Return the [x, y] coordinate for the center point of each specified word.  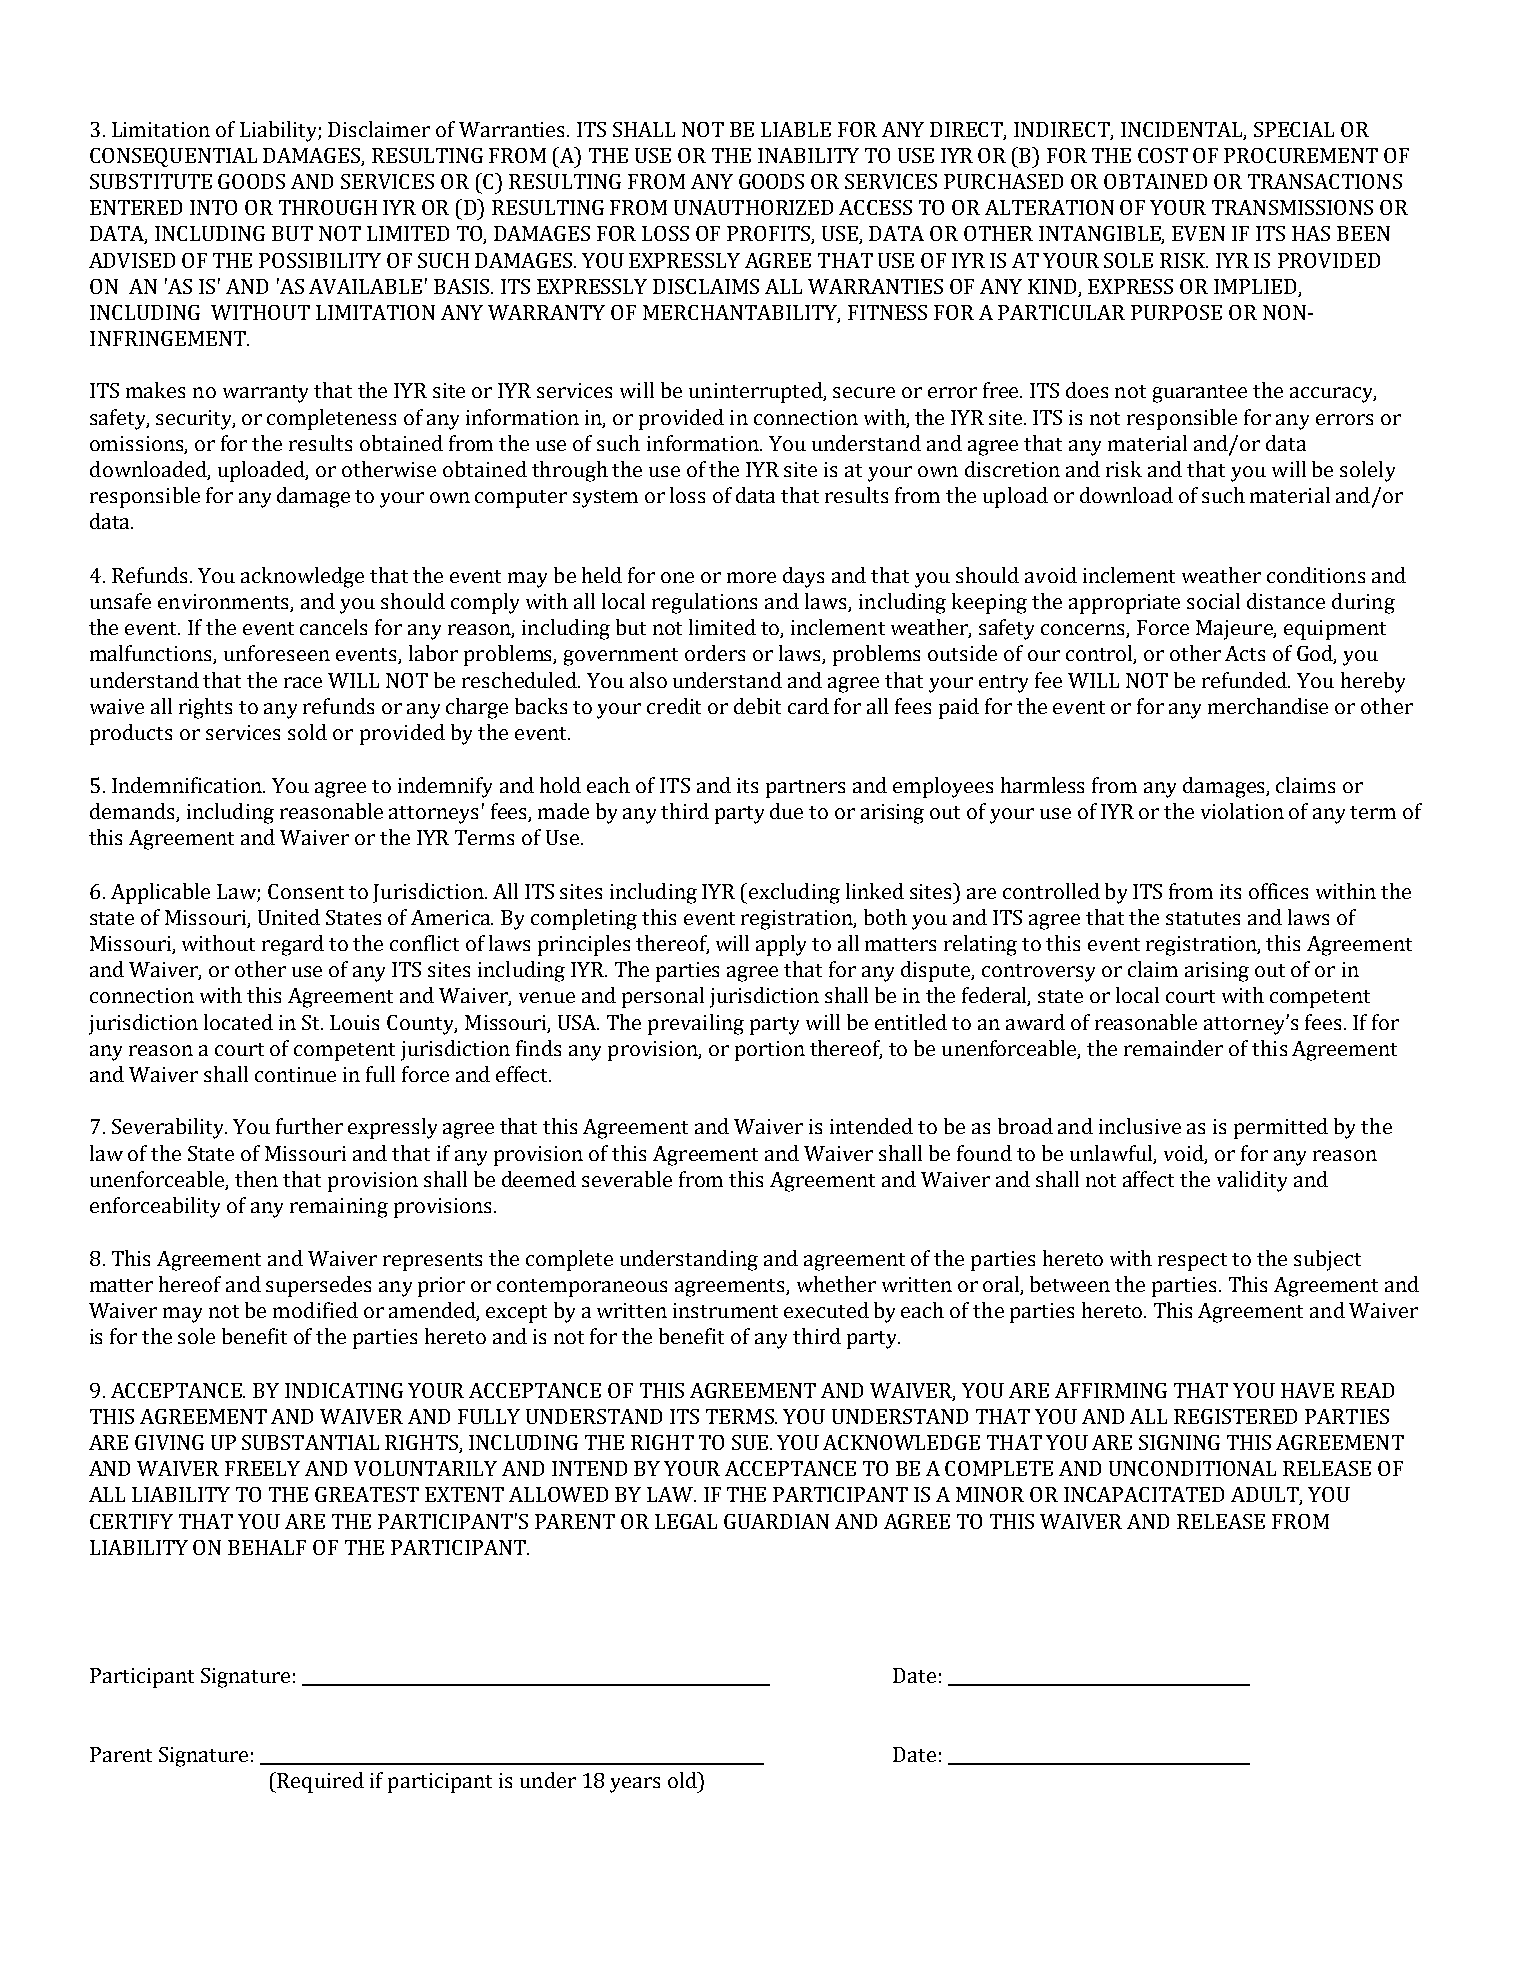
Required [319, 1782]
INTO [213, 207]
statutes [1203, 918]
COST [1163, 155]
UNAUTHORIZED [753, 207]
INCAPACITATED [1144, 1494]
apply [781, 945]
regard [293, 945]
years [635, 1785]
